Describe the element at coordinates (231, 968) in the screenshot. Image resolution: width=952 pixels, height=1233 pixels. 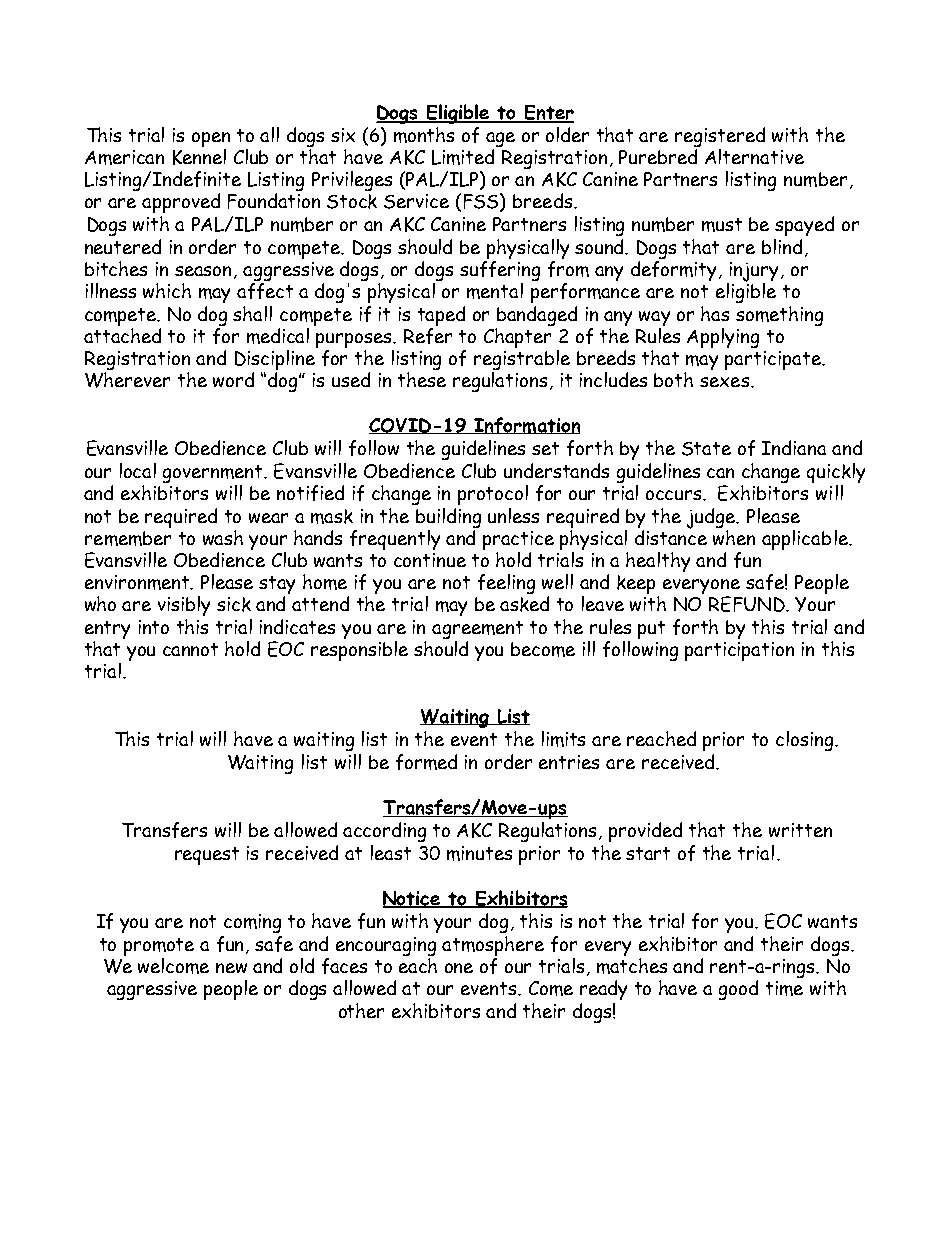
I see `new` at that location.
